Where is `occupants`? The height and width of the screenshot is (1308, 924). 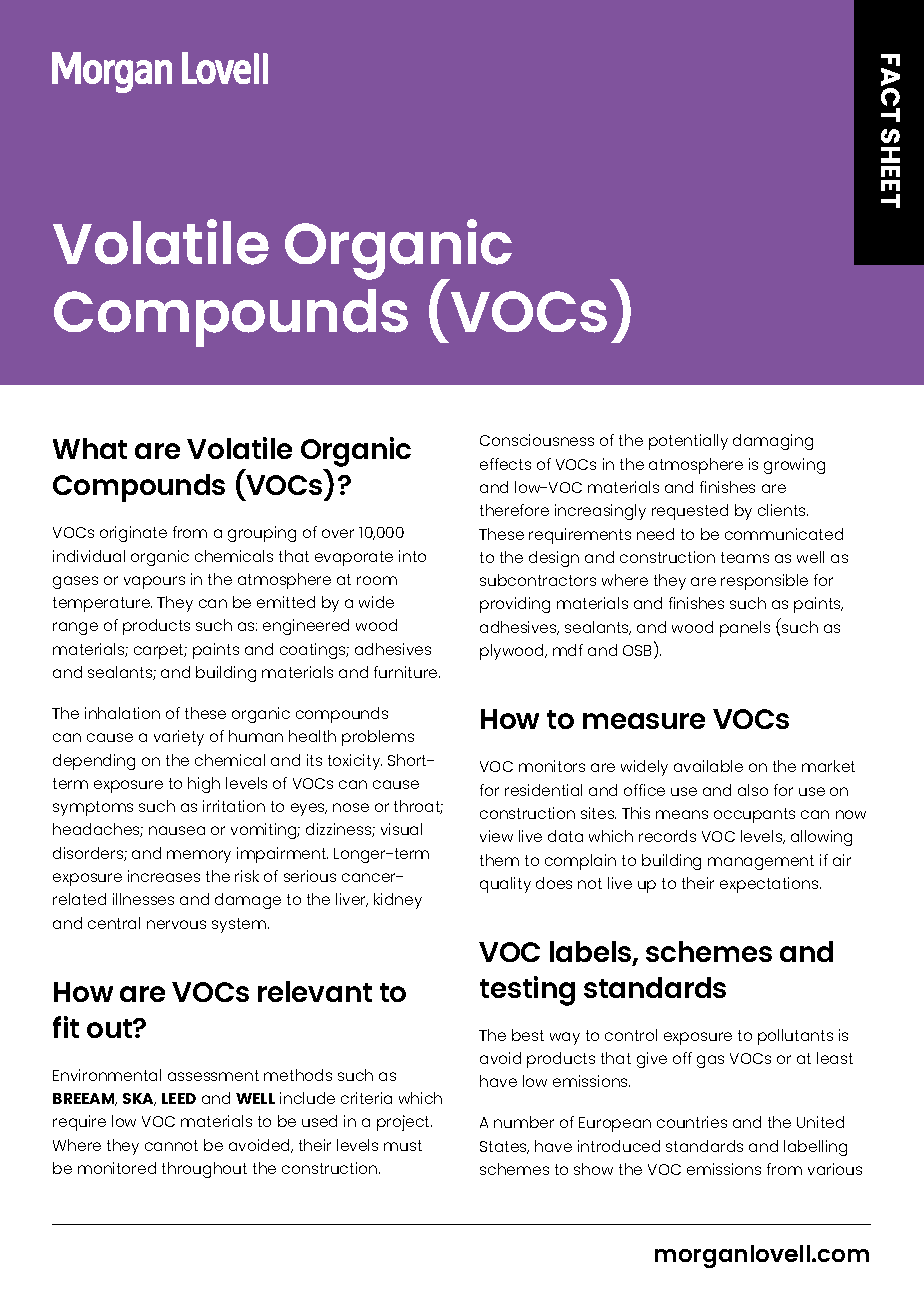
occupants is located at coordinates (754, 815).
